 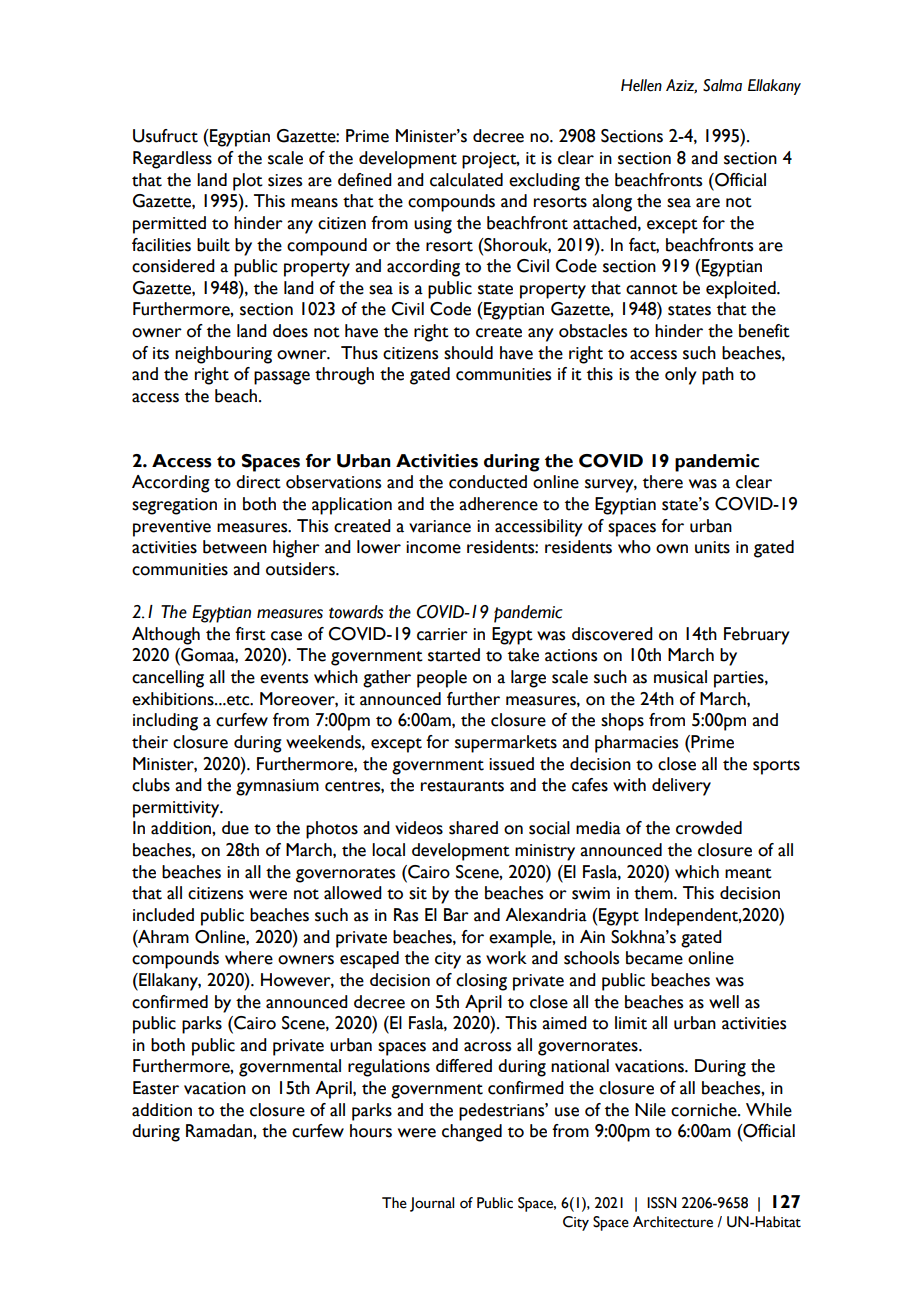 What do you see at coordinates (172, 160) in the screenshot?
I see `Regardless` at bounding box center [172, 160].
